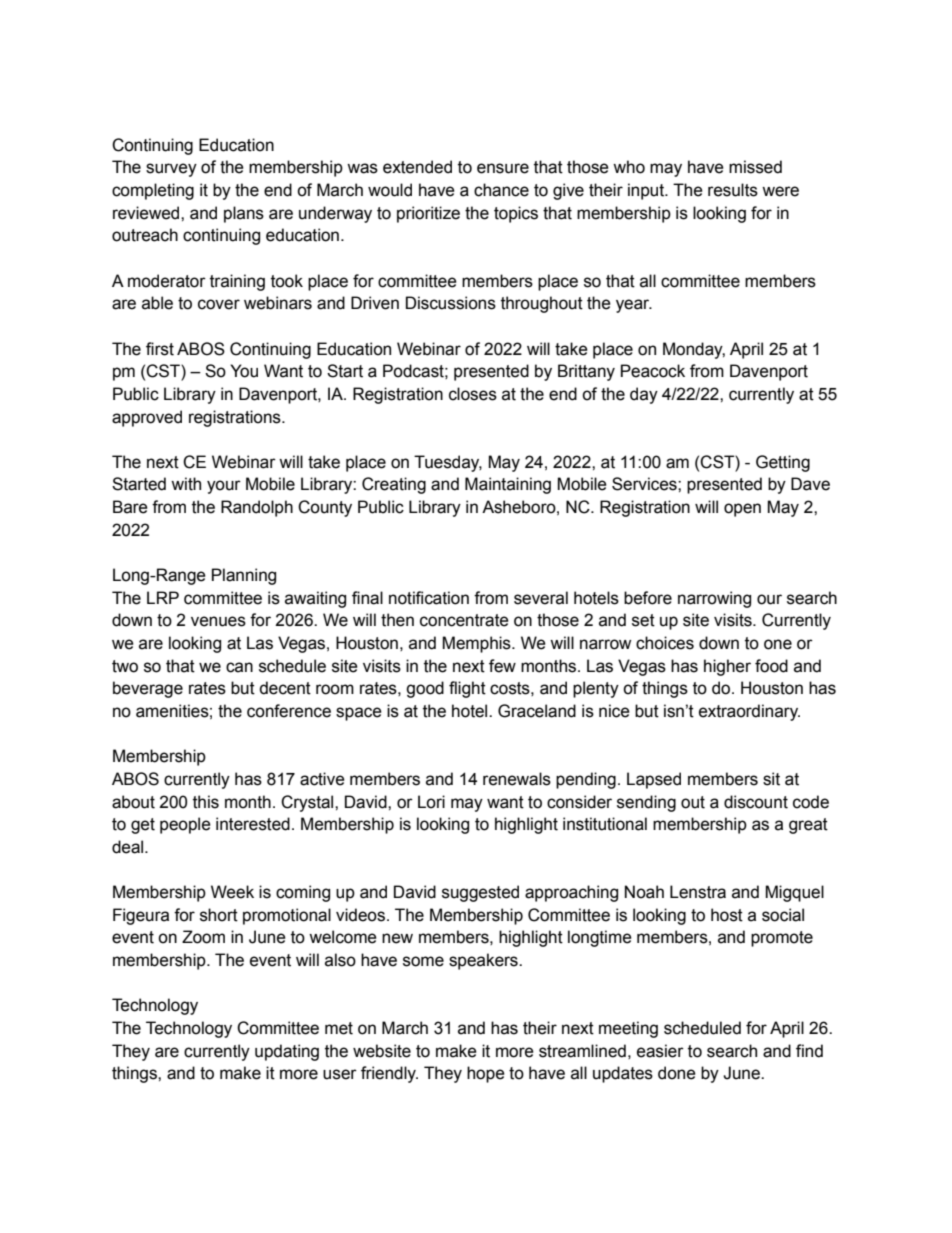  What do you see at coordinates (733, 190) in the page?
I see `results` at bounding box center [733, 190].
